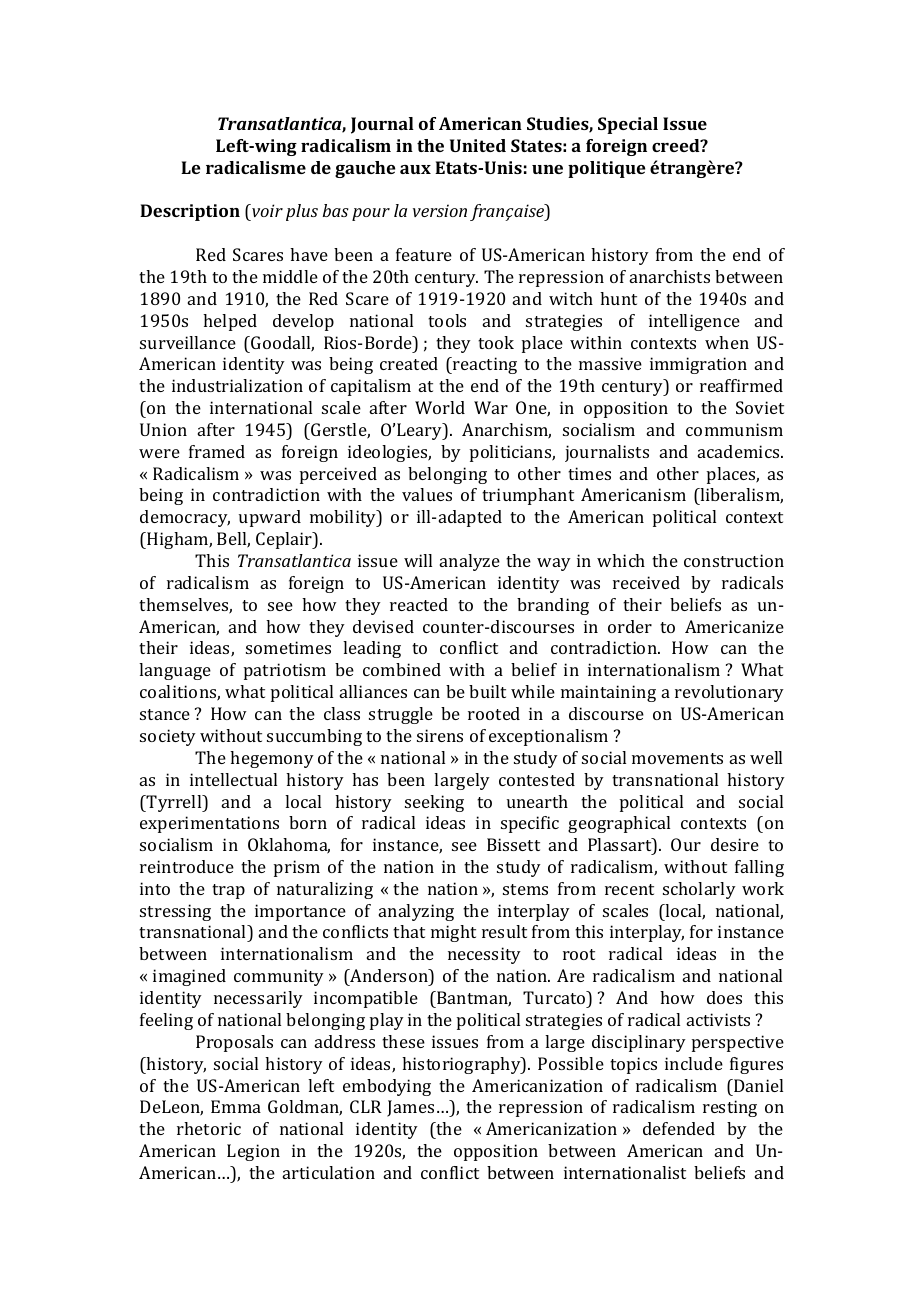 The image size is (924, 1308). Describe the element at coordinates (679, 1128) in the image. I see `defended` at that location.
